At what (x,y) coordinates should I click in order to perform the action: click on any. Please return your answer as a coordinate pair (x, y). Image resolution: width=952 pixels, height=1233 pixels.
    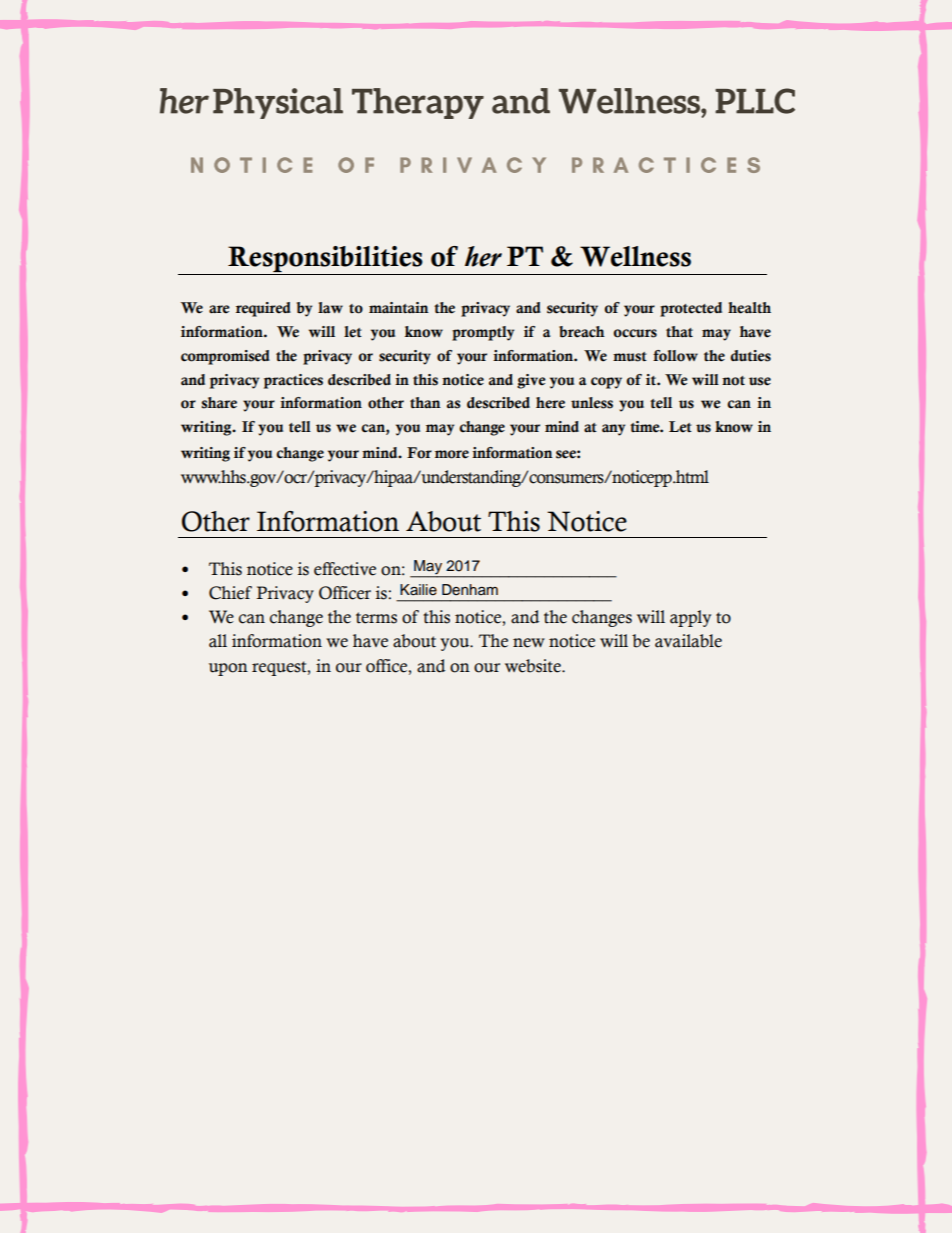
    Looking at the image, I should click on (613, 430).
